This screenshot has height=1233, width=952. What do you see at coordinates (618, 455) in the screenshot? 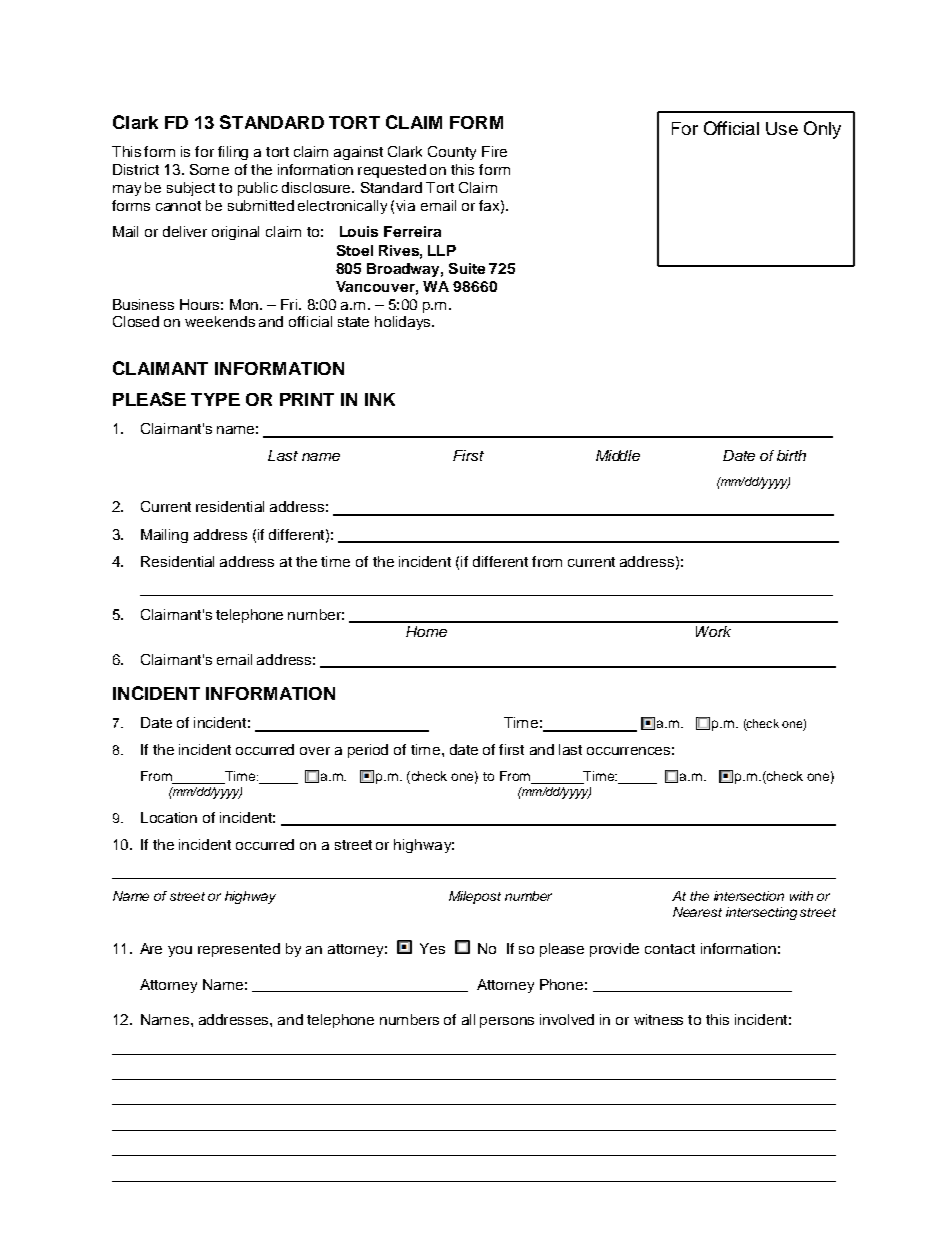
I see `Middle` at bounding box center [618, 455].
